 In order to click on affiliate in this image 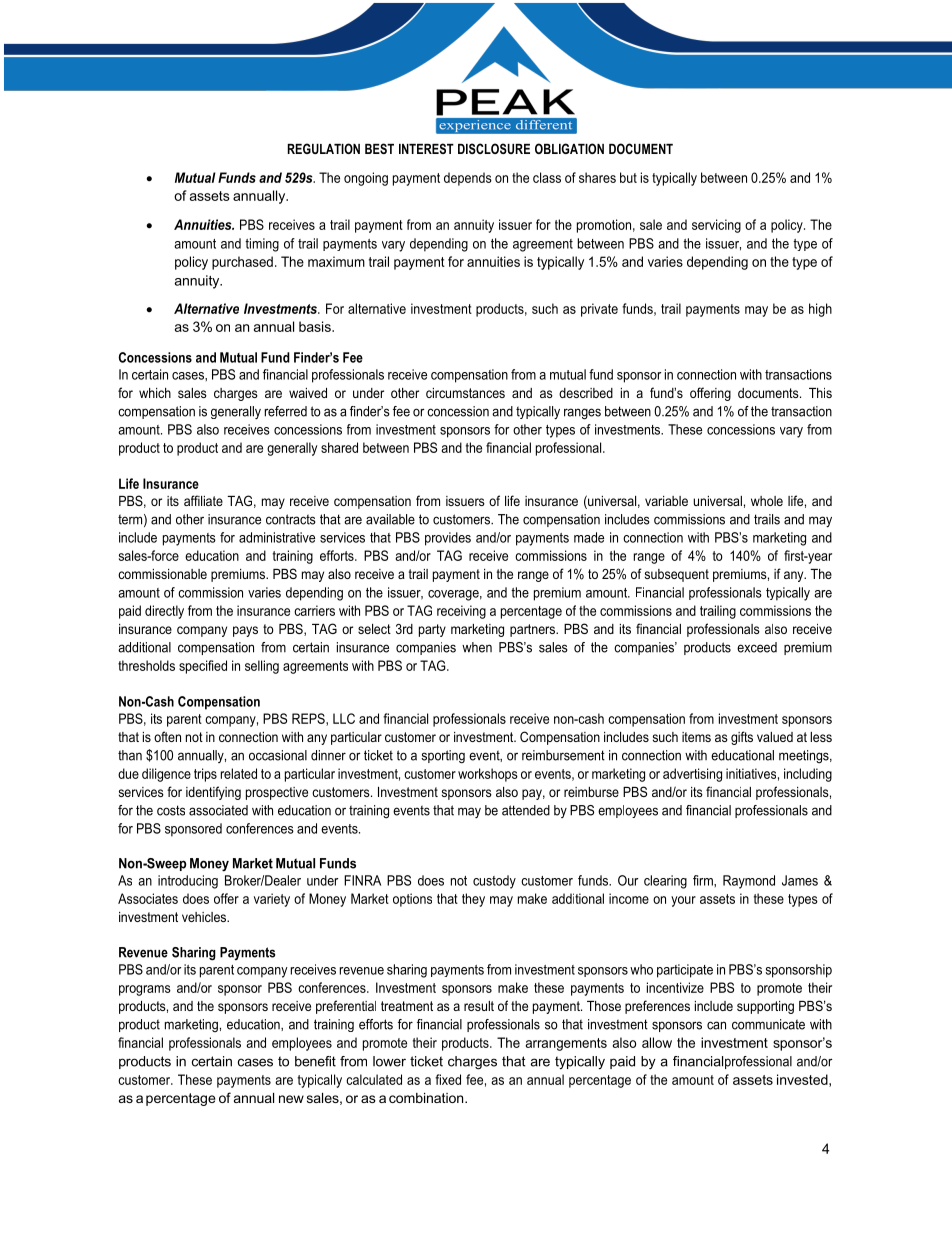, I will do `click(203, 500)`.
